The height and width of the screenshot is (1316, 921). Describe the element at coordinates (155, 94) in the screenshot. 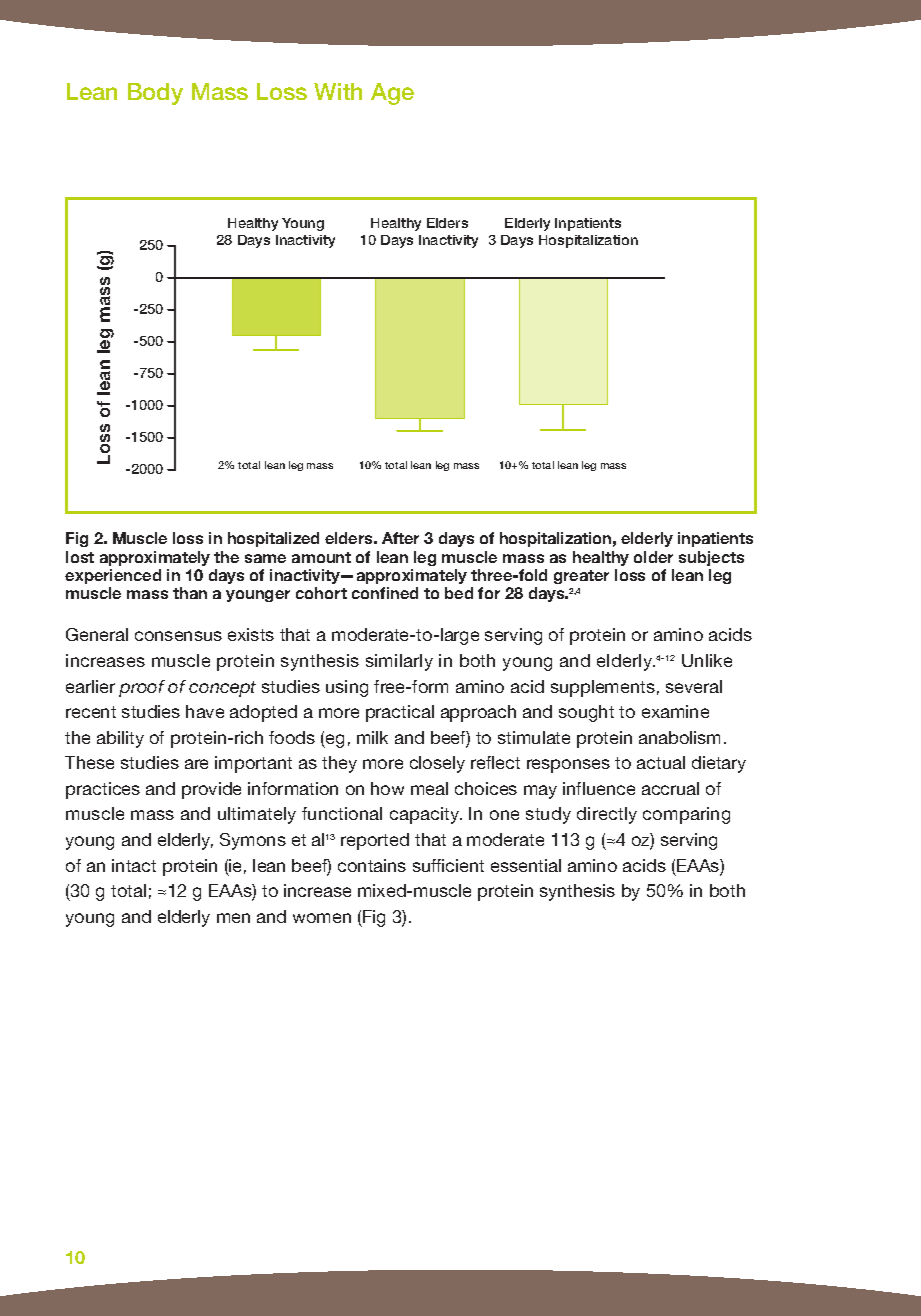

I see `Body` at that location.
